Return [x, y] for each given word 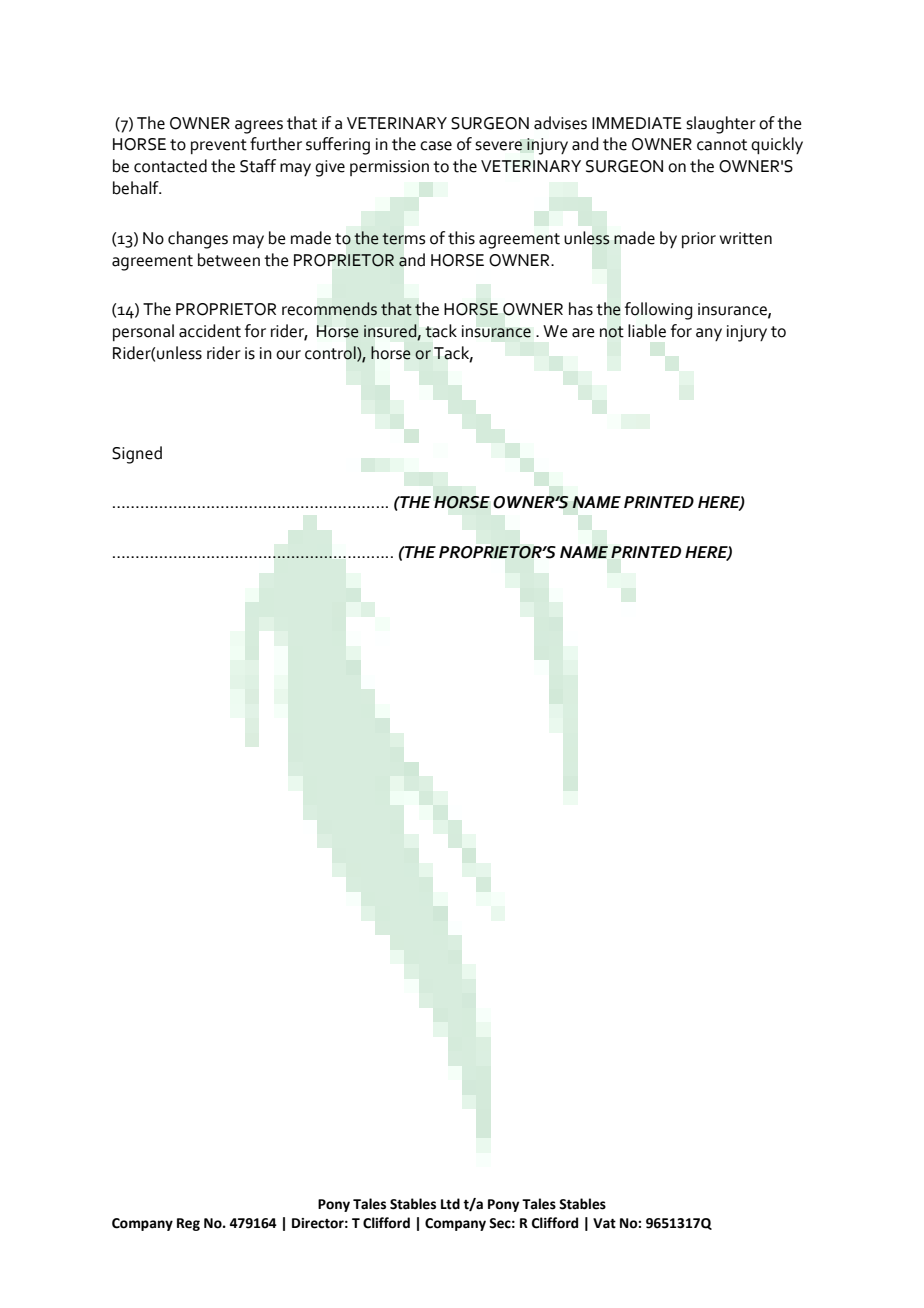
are [583, 333]
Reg [188, 1224]
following [658, 311]
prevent [219, 146]
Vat [604, 1223]
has [581, 309]
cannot [722, 145]
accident [210, 331]
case [436, 146]
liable [647, 331]
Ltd [450, 1204]
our [288, 355]
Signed [137, 455]
